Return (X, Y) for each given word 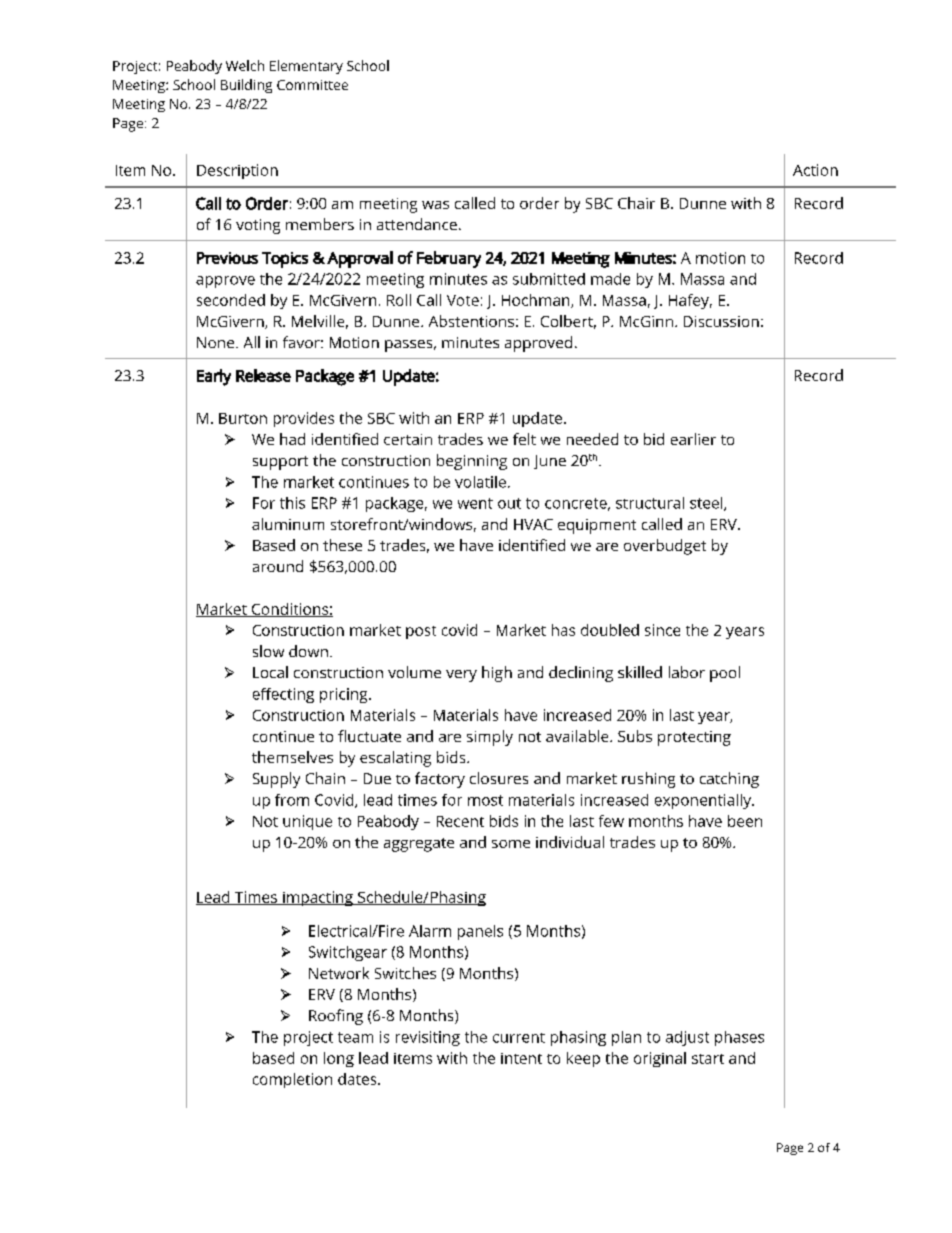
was (435, 205)
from (292, 800)
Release (263, 375)
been (745, 821)
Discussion (721, 321)
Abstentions (471, 321)
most (485, 800)
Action (815, 170)
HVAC (533, 524)
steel (707, 504)
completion (292, 1080)
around (278, 566)
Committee (312, 85)
